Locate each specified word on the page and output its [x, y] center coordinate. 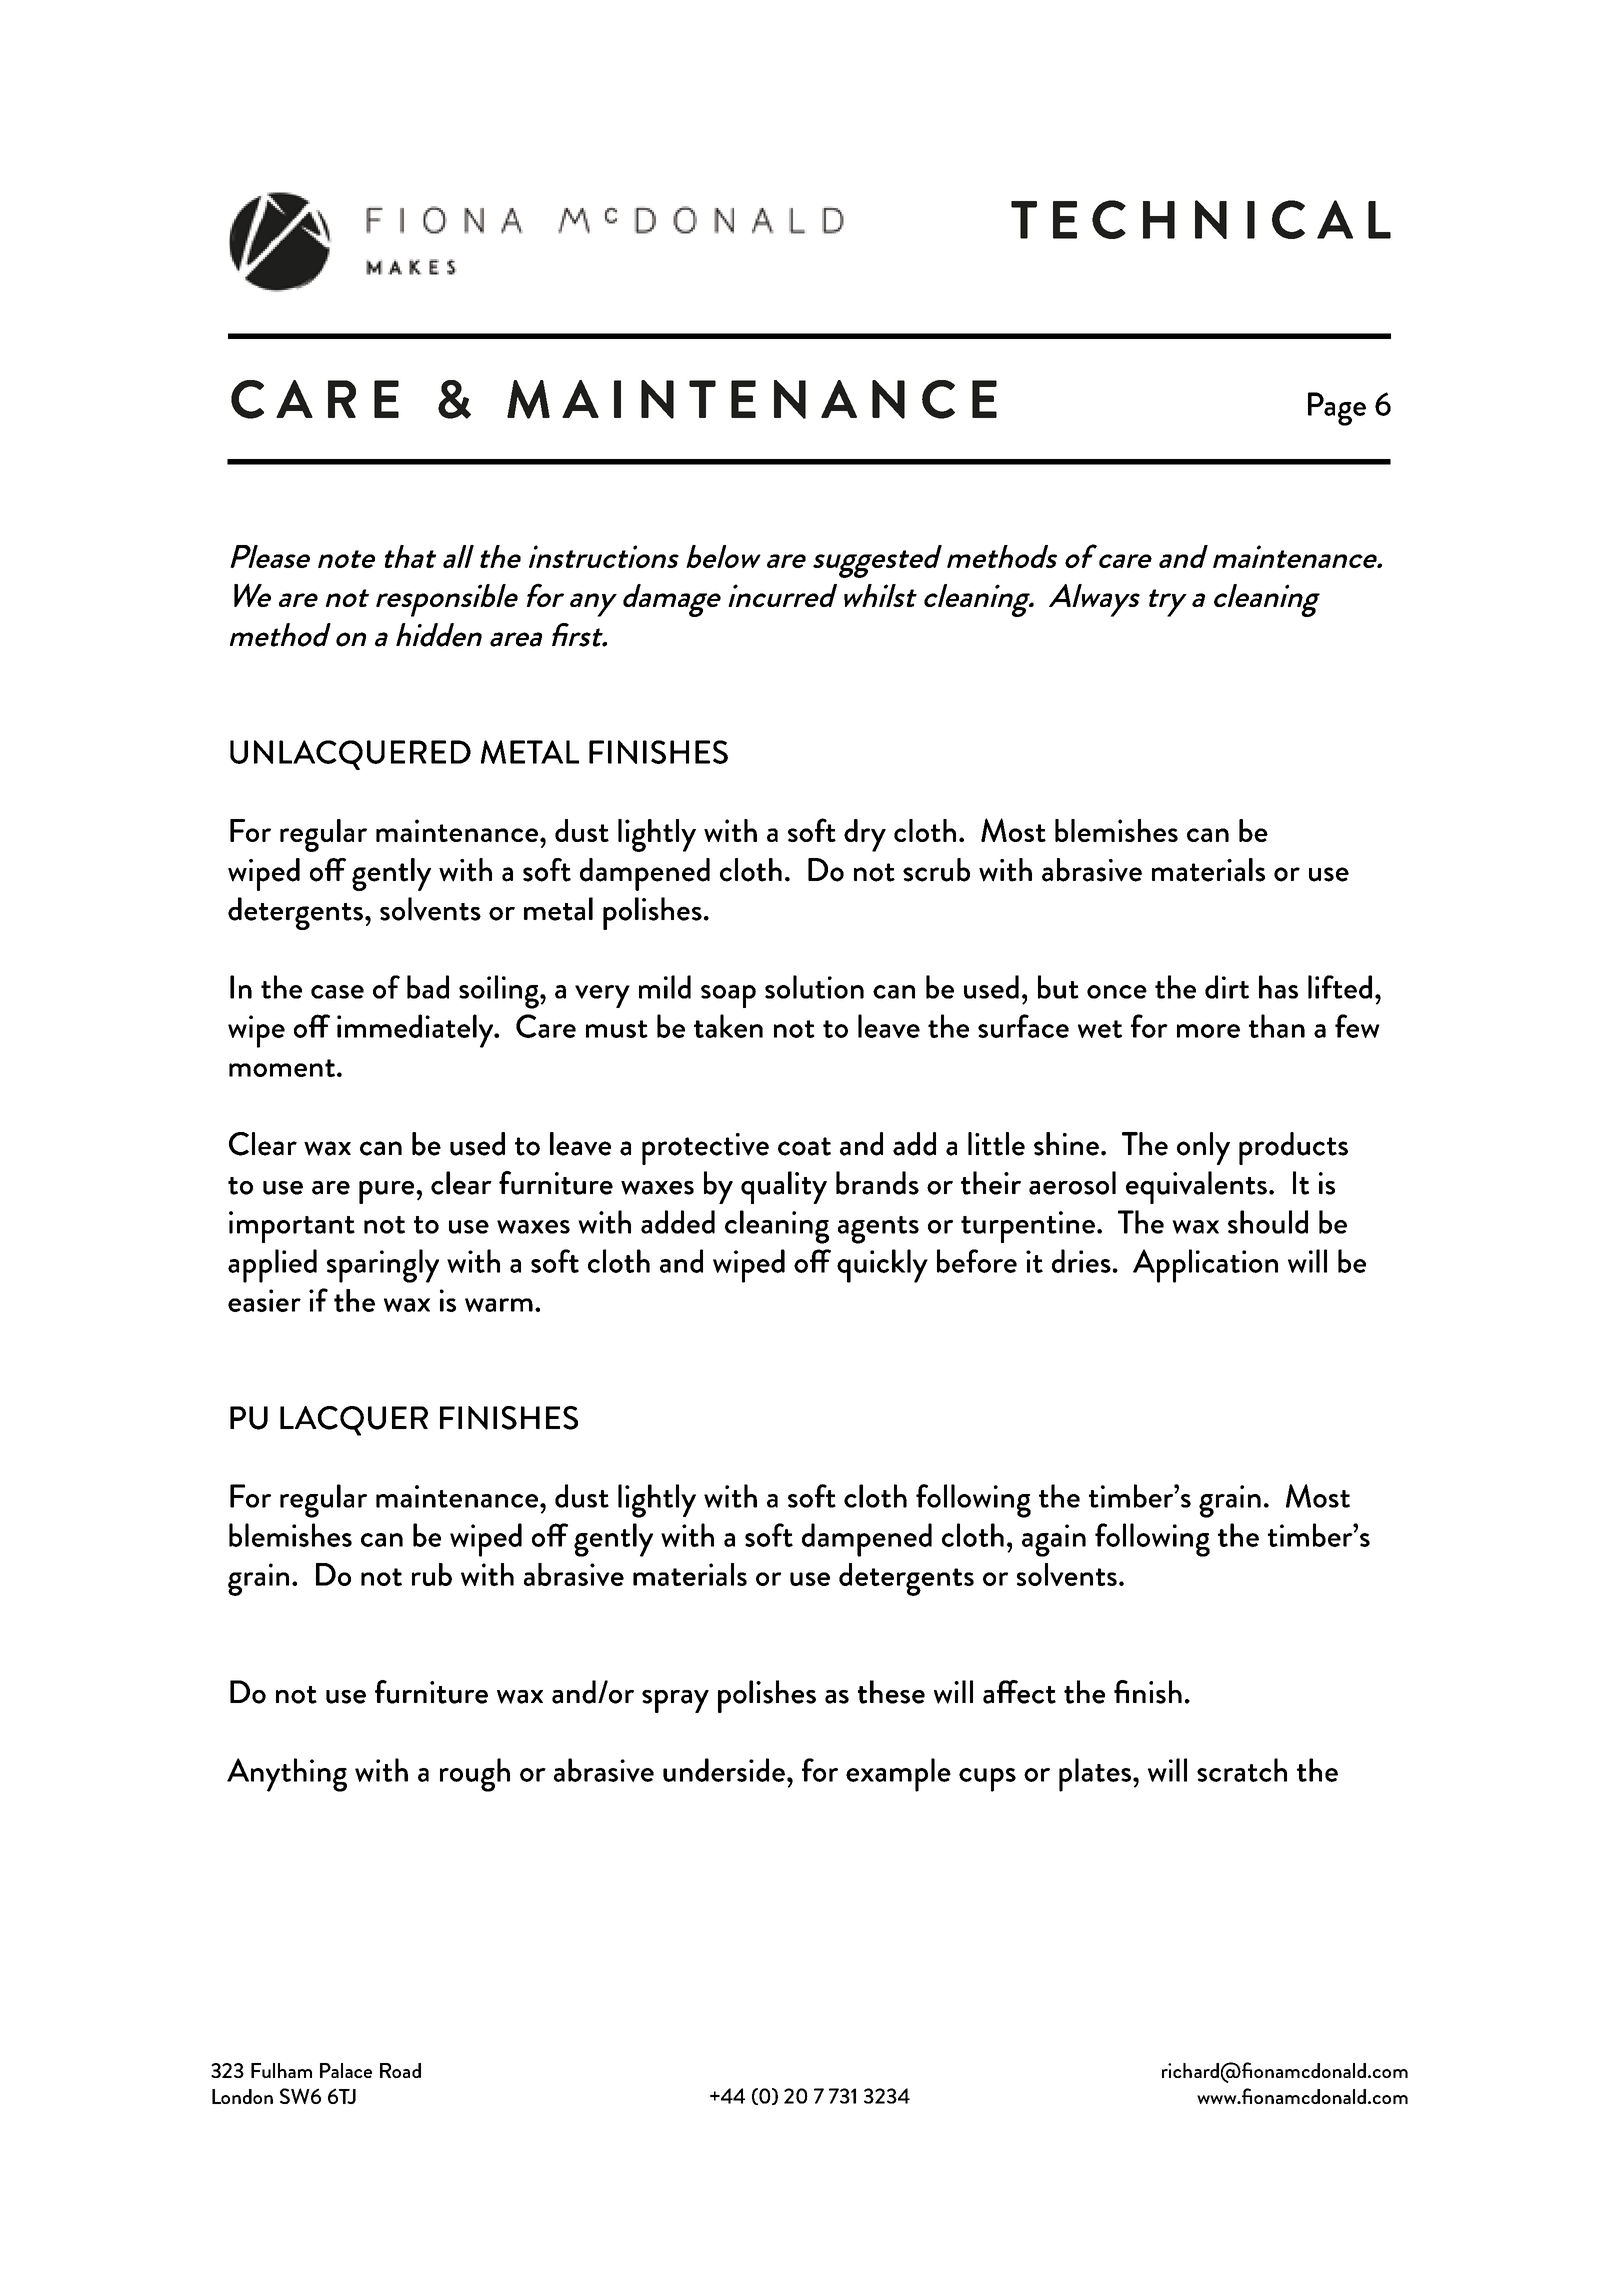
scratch [1242, 1770]
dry [865, 835]
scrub [936, 870]
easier [264, 1300]
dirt [1227, 987]
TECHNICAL [1201, 219]
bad [428, 987]
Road [400, 2070]
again [1054, 1540]
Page [1337, 409]
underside [724, 1770]
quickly [882, 1266]
